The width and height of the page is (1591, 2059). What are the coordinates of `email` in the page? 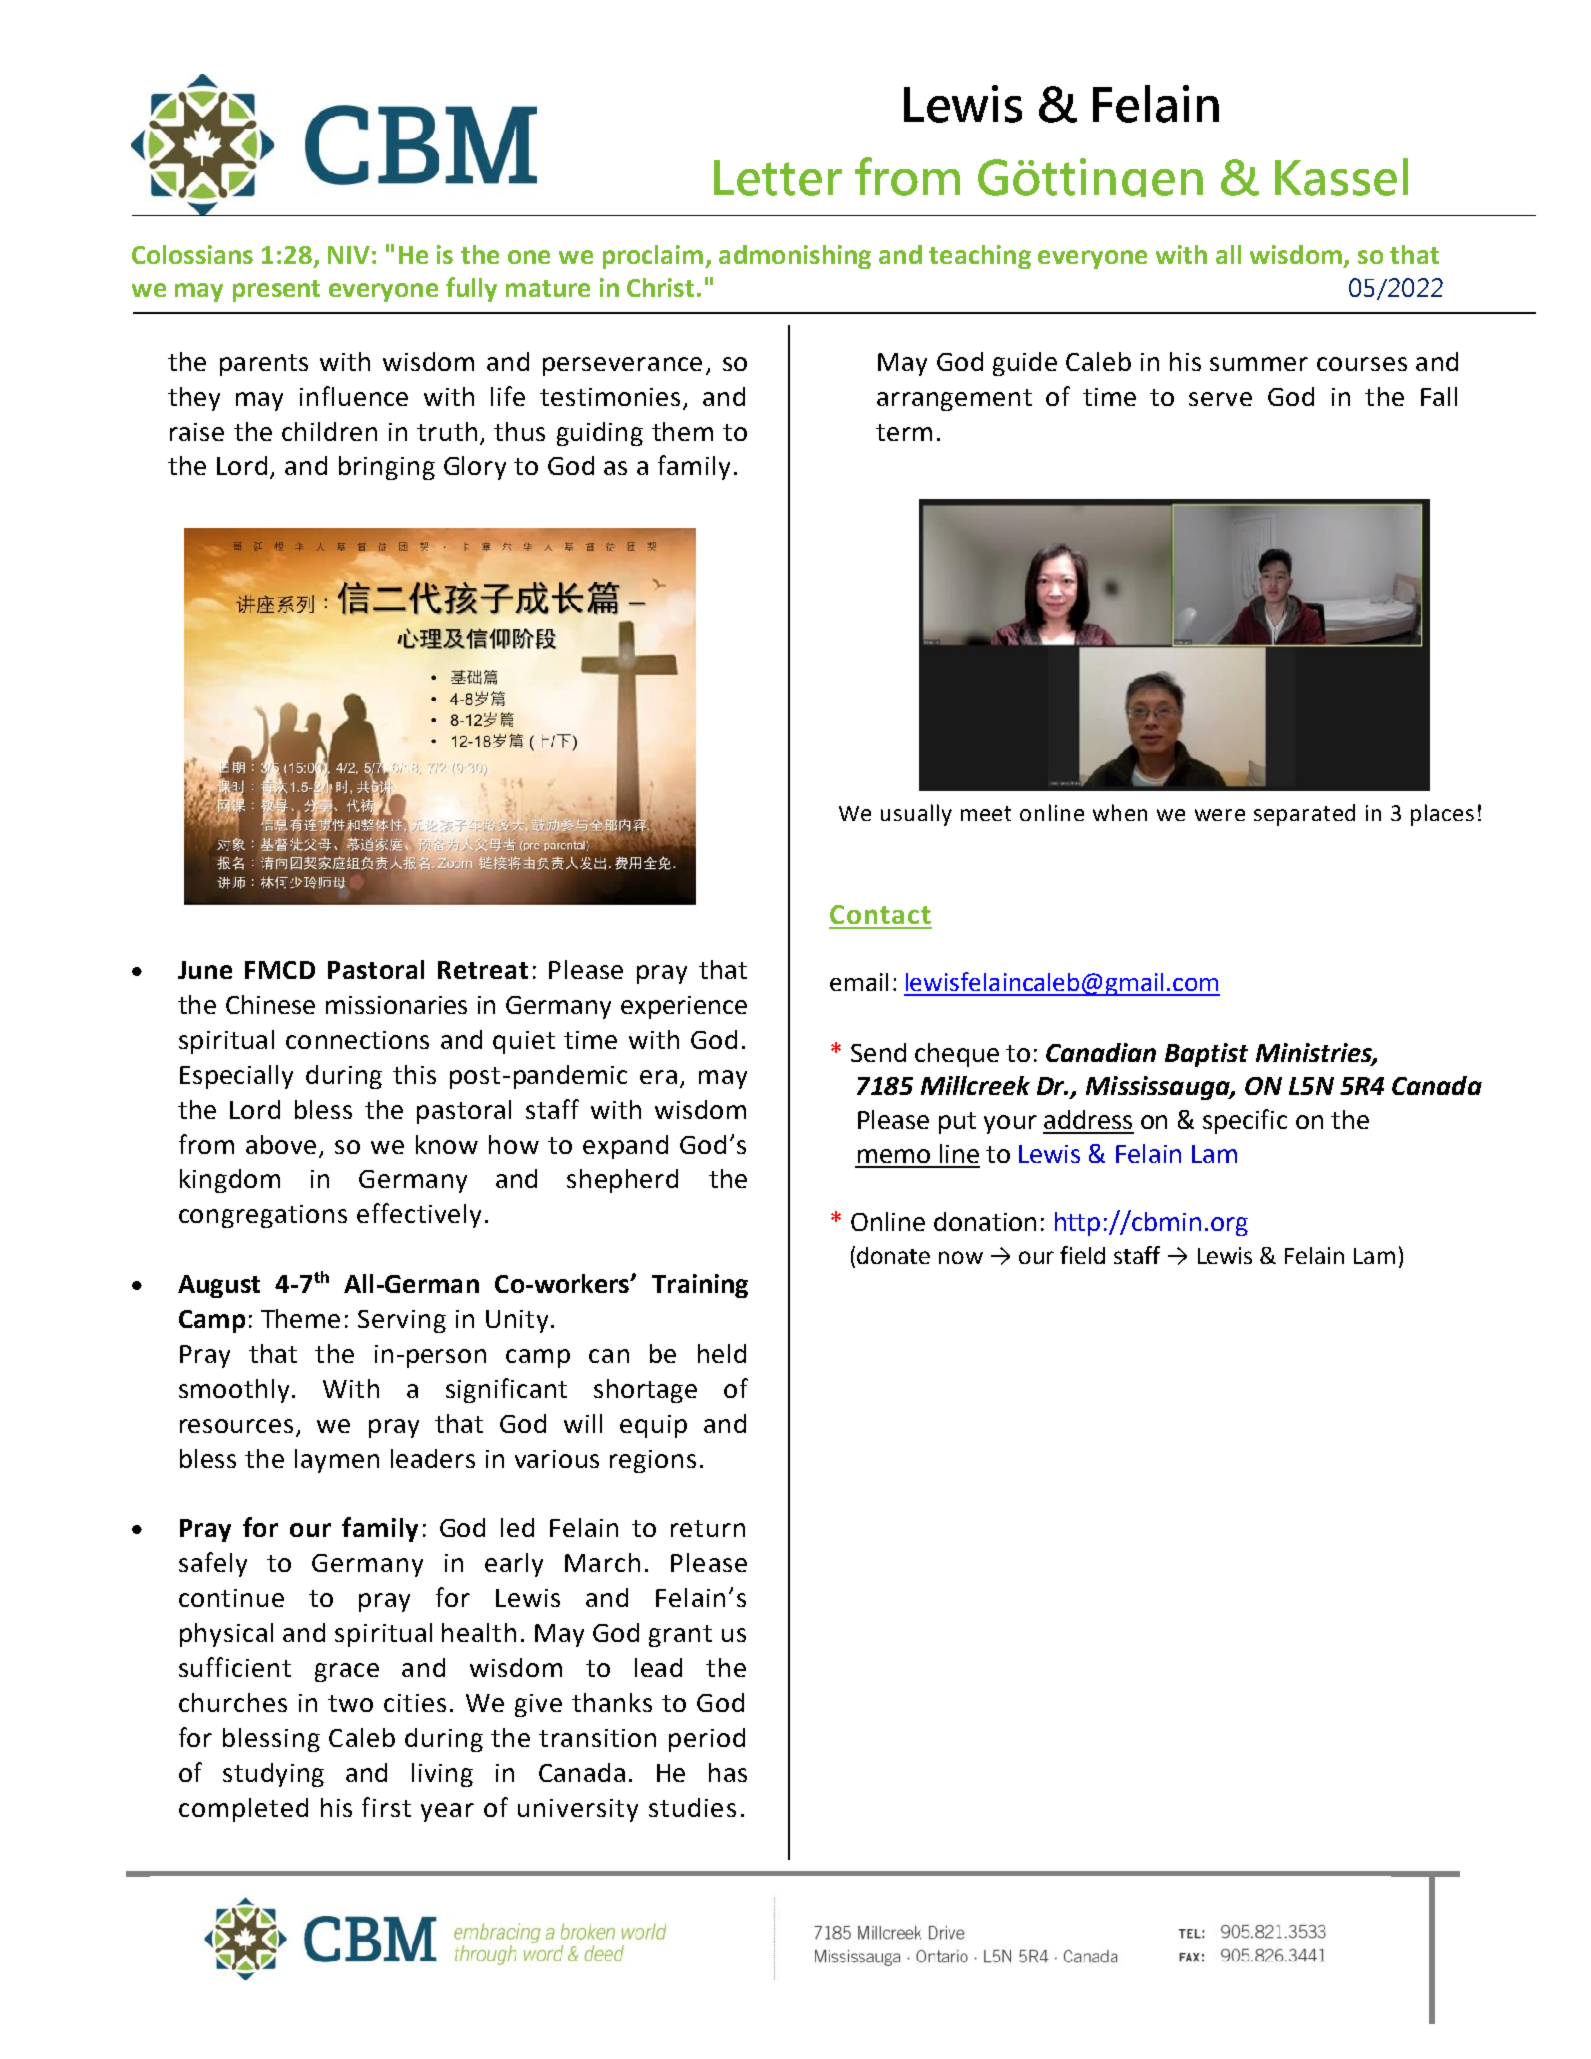 It's located at (859, 982).
